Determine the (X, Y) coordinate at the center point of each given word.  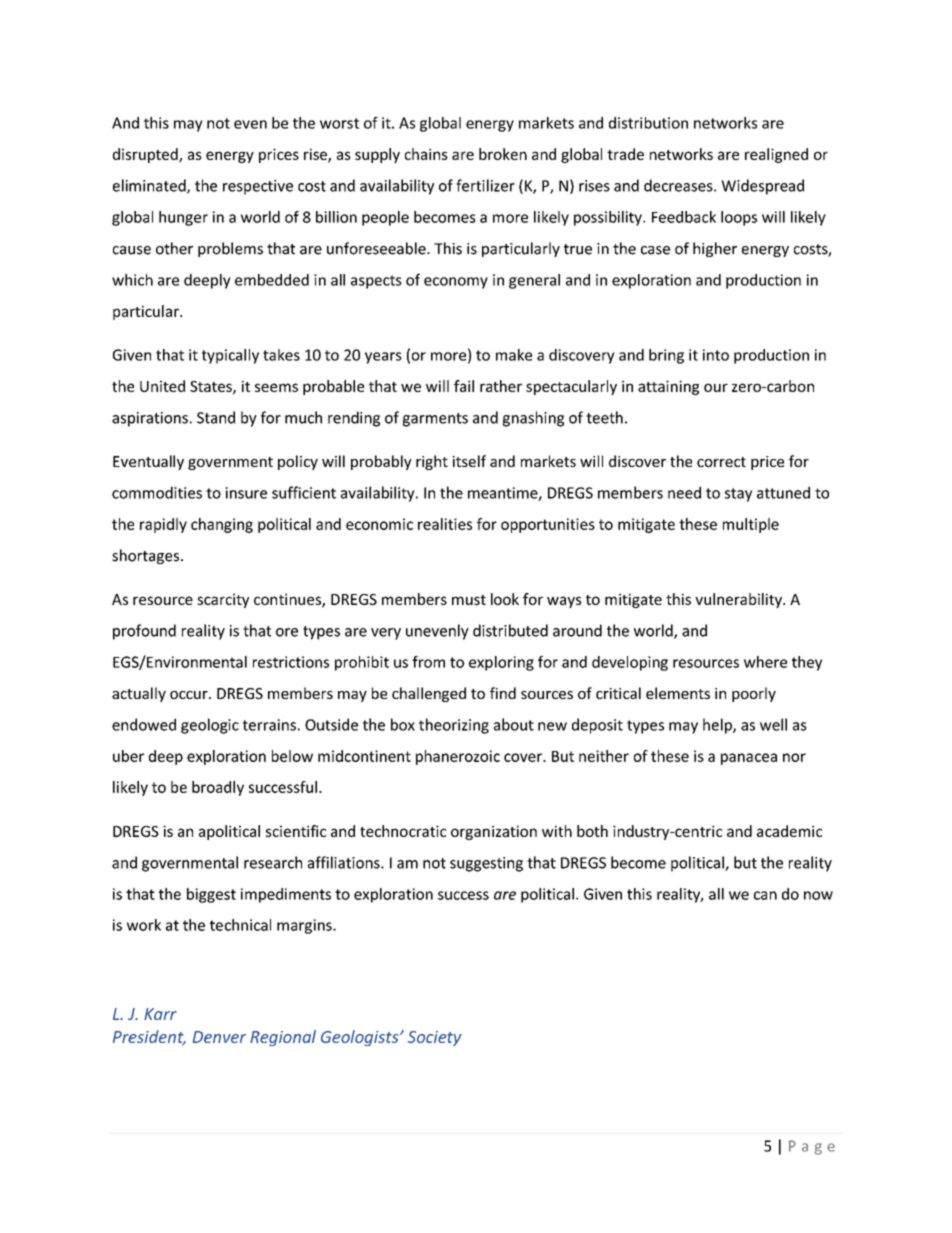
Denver (219, 1037)
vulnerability (739, 600)
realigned (776, 155)
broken (503, 154)
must (469, 600)
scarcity (223, 600)
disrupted (146, 155)
